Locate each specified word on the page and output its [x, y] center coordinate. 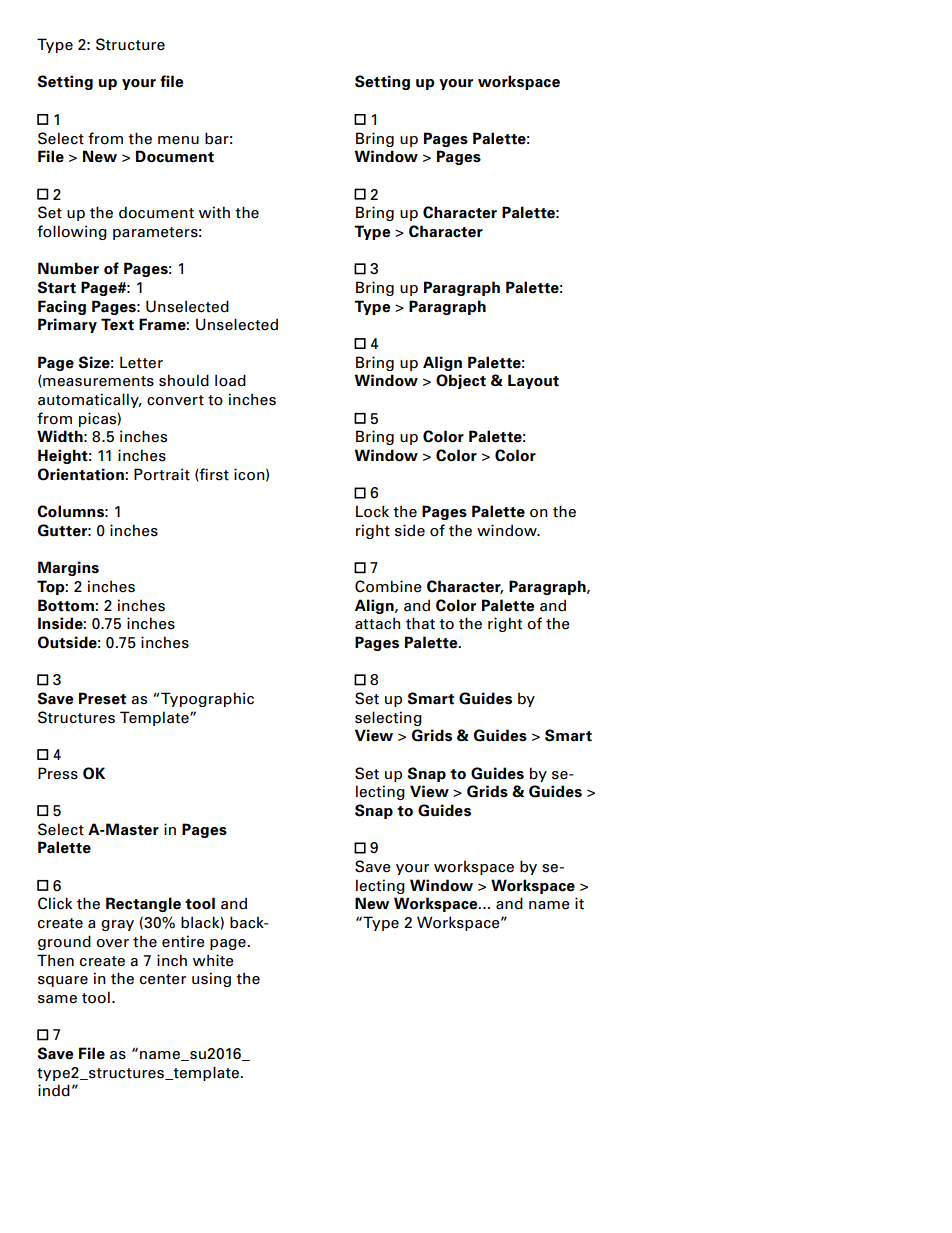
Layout [533, 381]
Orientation [82, 474]
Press [58, 773]
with [214, 212]
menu [178, 140]
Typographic [207, 699]
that [420, 623]
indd [54, 1090]
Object [461, 381]
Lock [372, 511]
